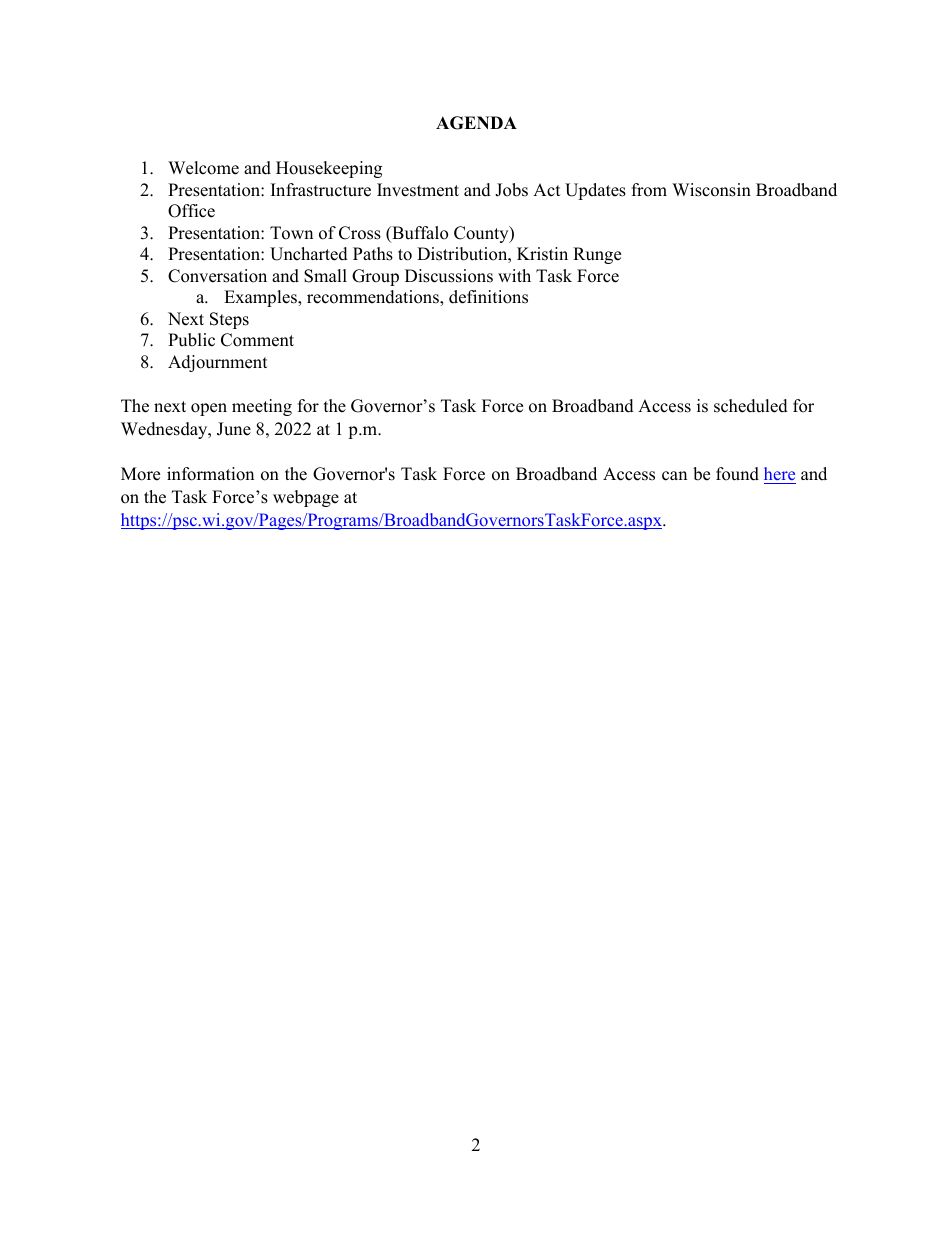 The height and width of the page is (1233, 952). Describe the element at coordinates (476, 123) in the page. I see `AGENDA` at that location.
